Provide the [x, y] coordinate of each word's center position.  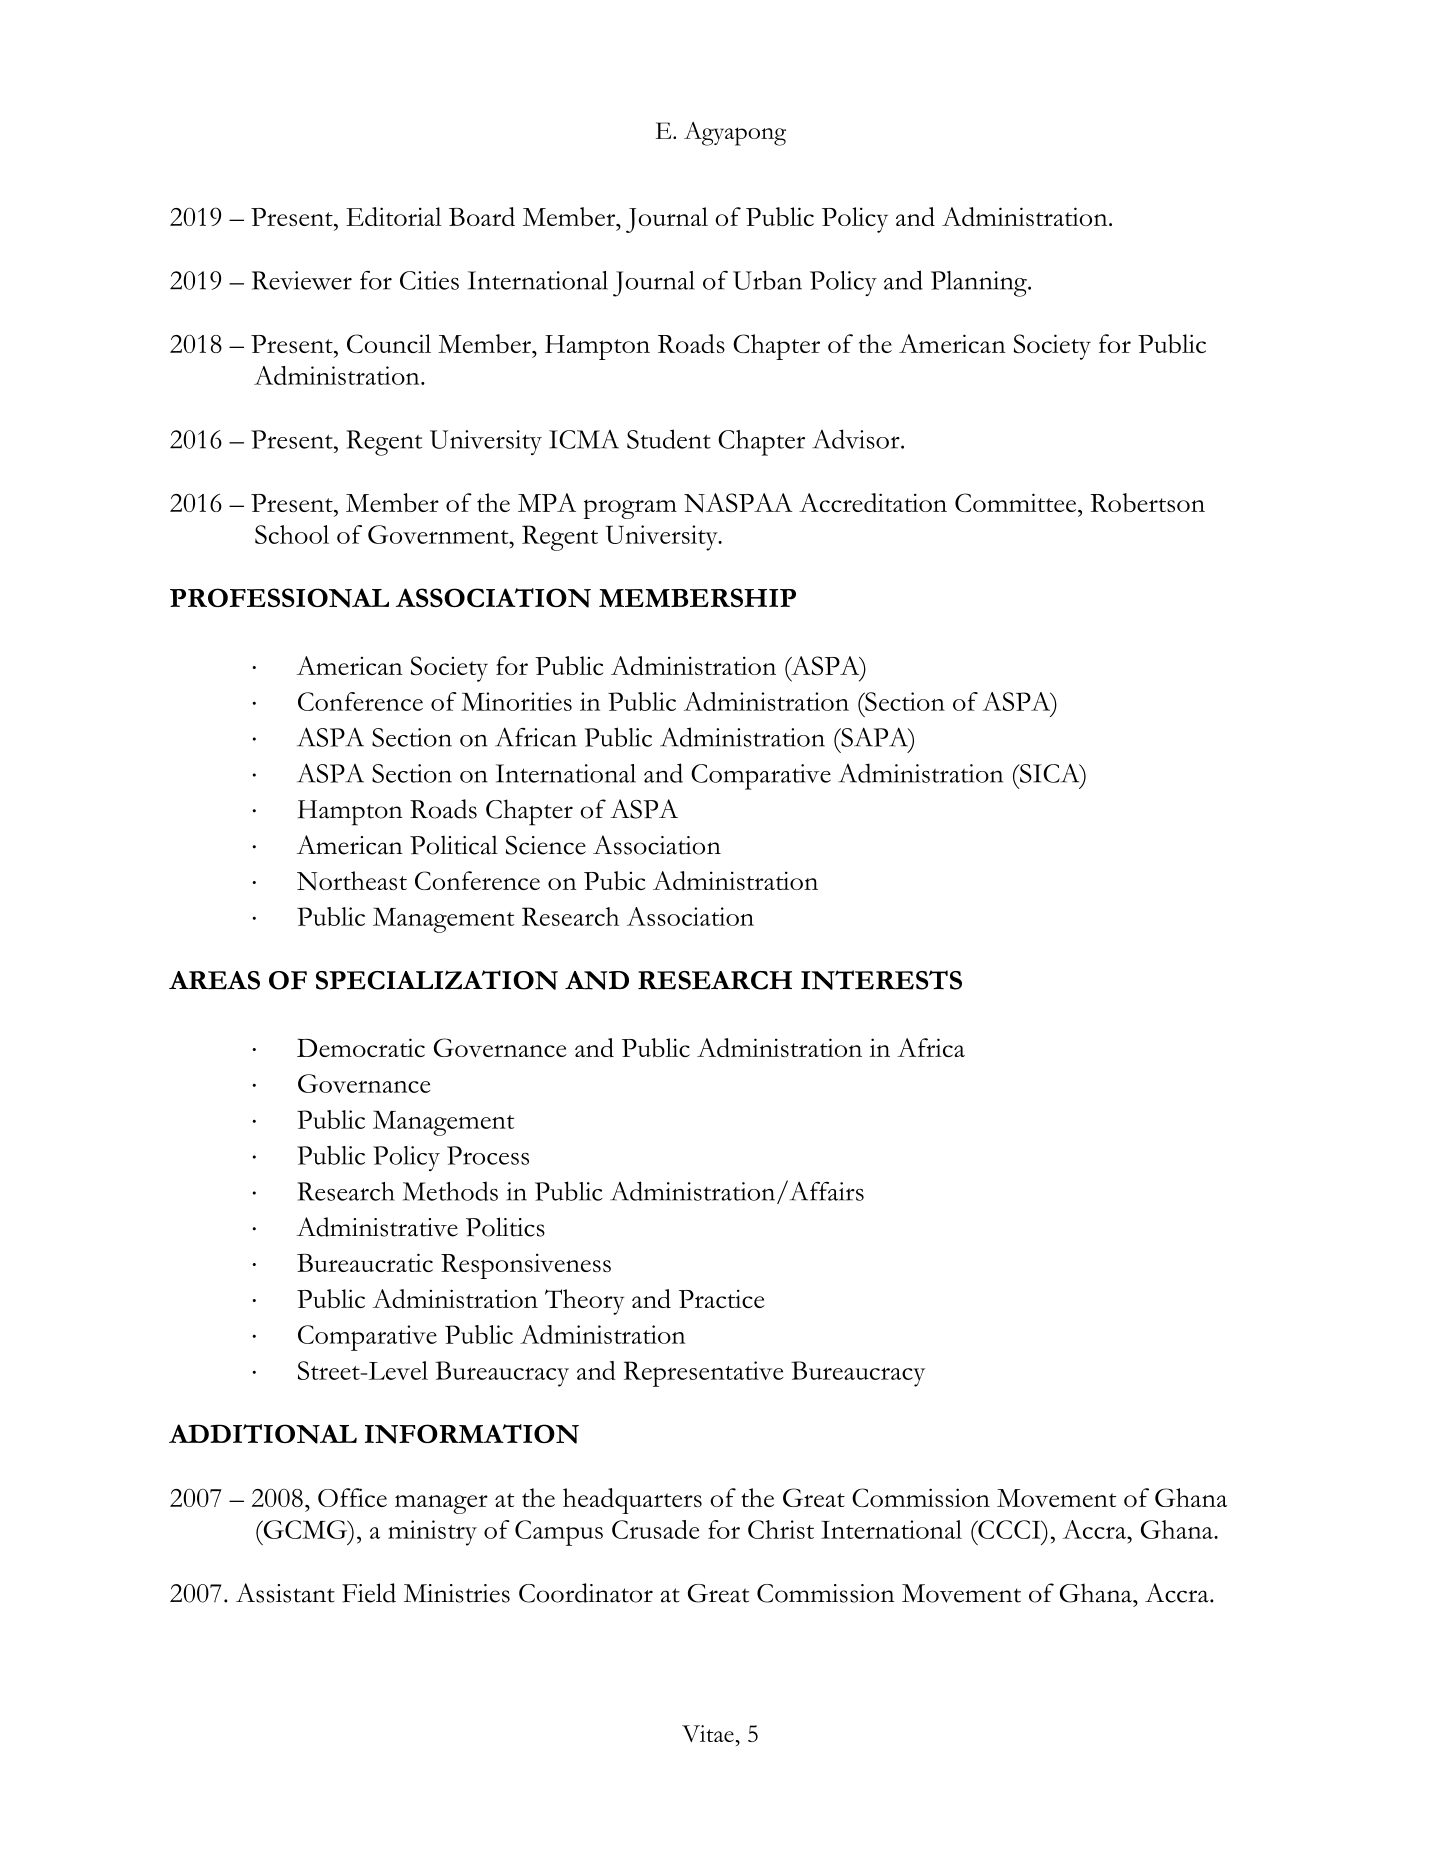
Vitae [708, 1733]
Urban [767, 280]
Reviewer [302, 280]
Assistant [285, 1593]
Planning [980, 284]
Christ [781, 1529]
